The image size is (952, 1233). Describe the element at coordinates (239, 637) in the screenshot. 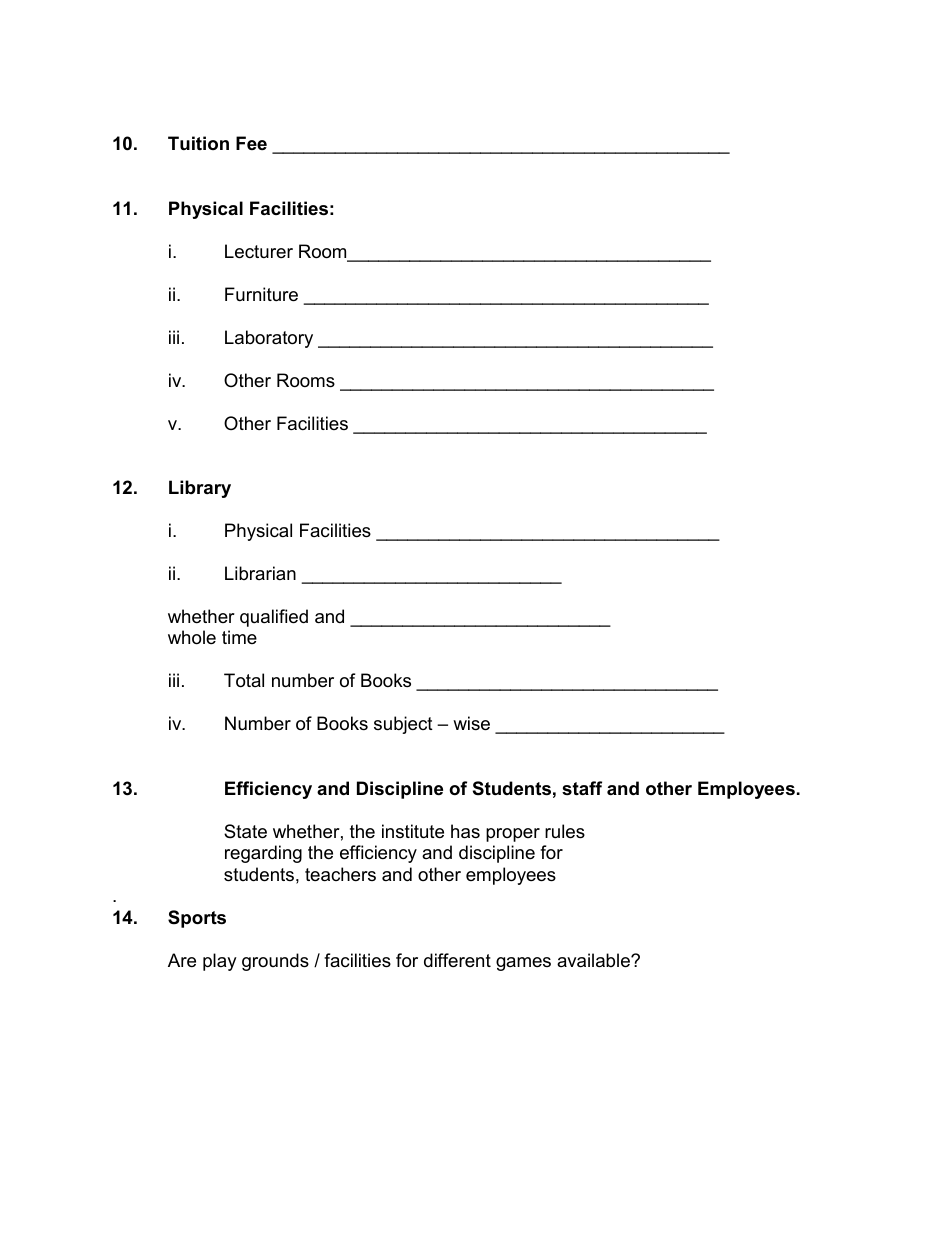

I see `time` at that location.
